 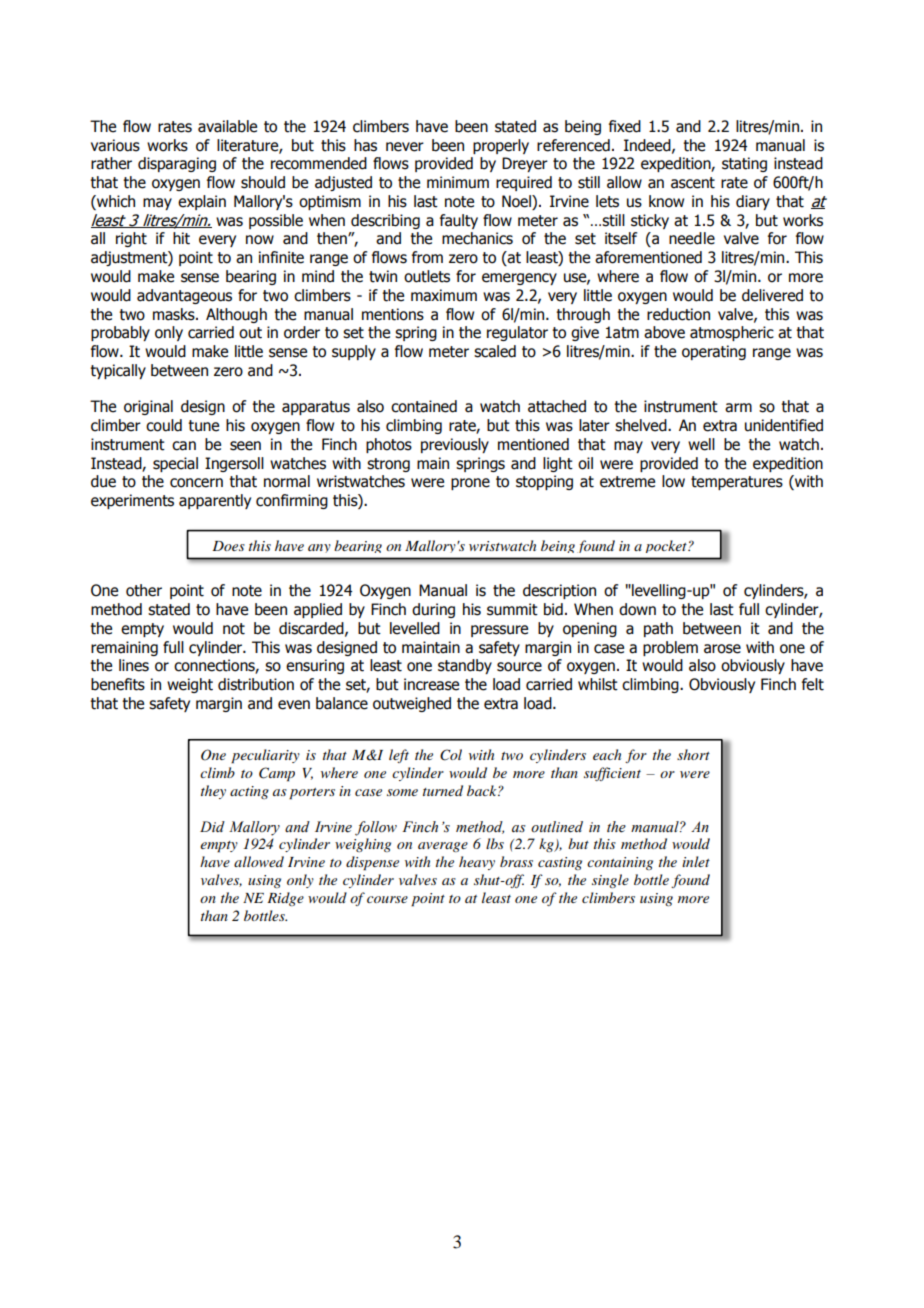 I want to click on Did, so click(x=212, y=826).
